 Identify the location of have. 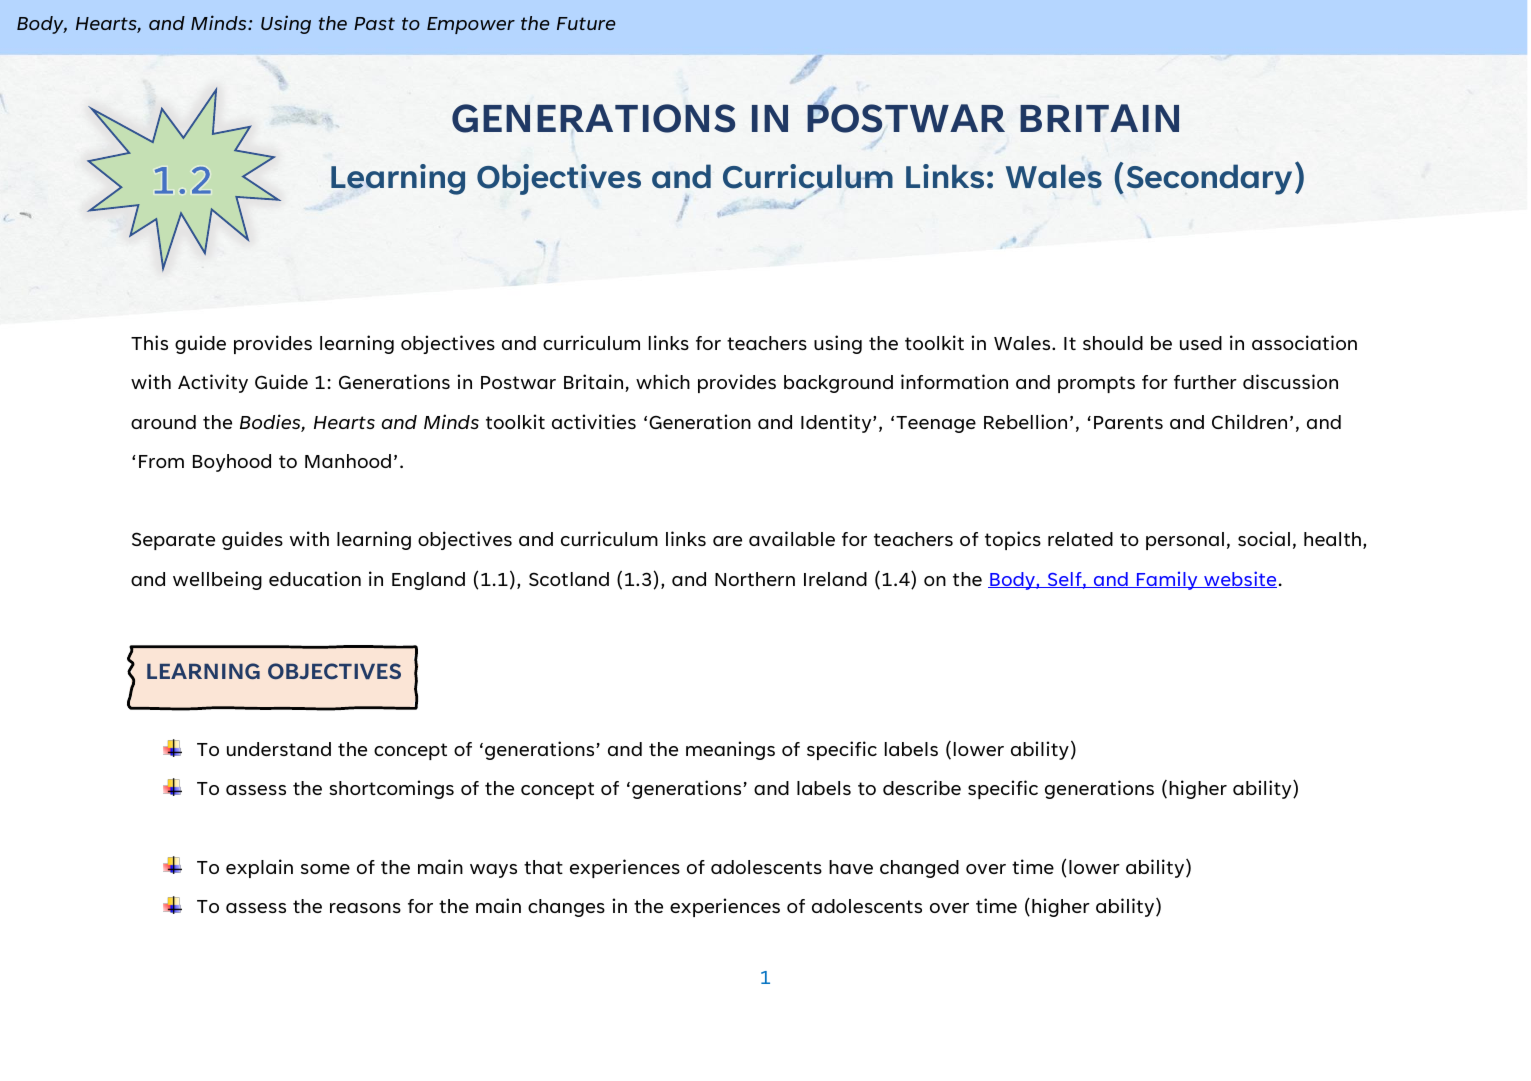
(851, 867).
